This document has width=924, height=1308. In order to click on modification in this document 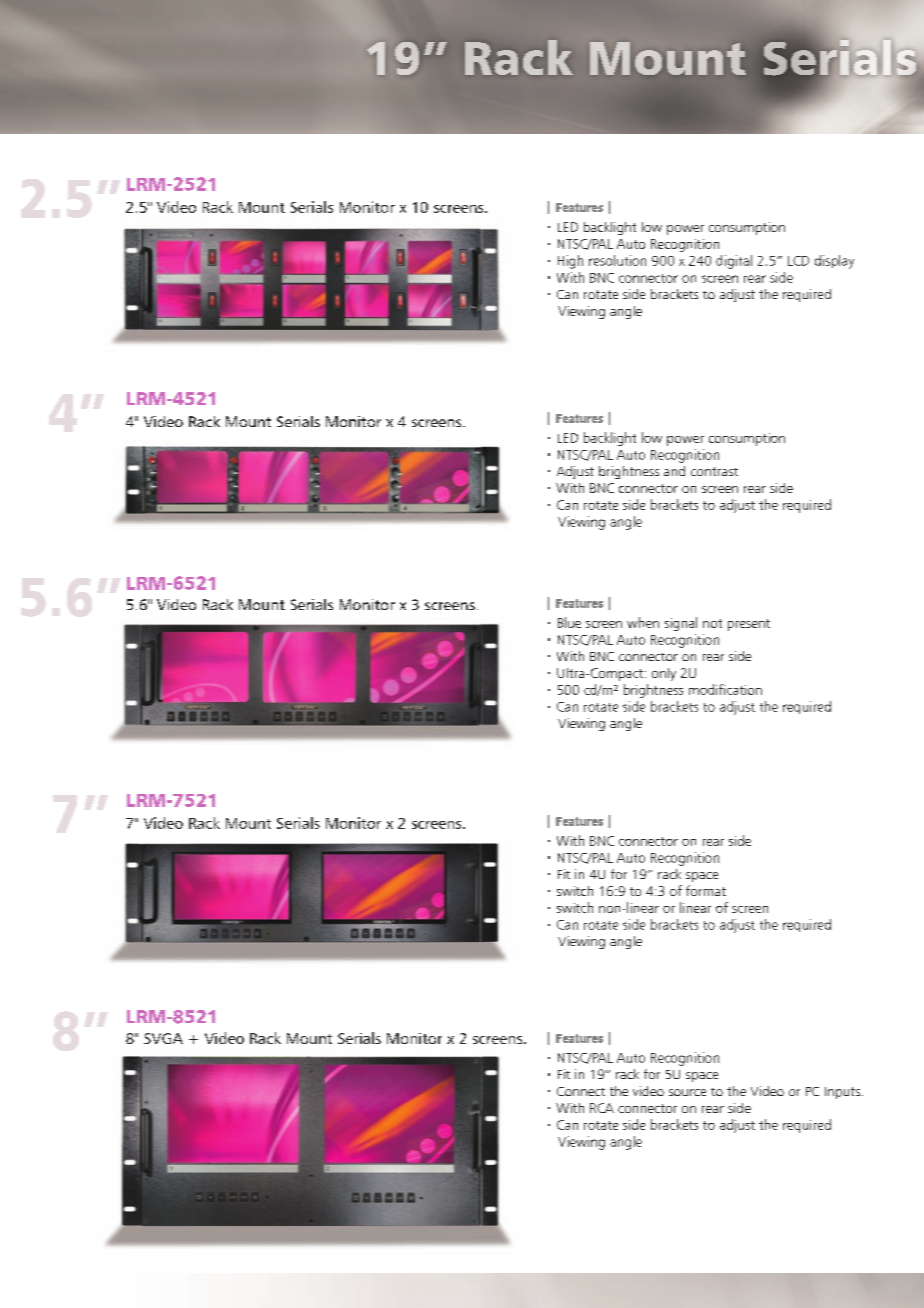, I will do `click(725, 689)`.
